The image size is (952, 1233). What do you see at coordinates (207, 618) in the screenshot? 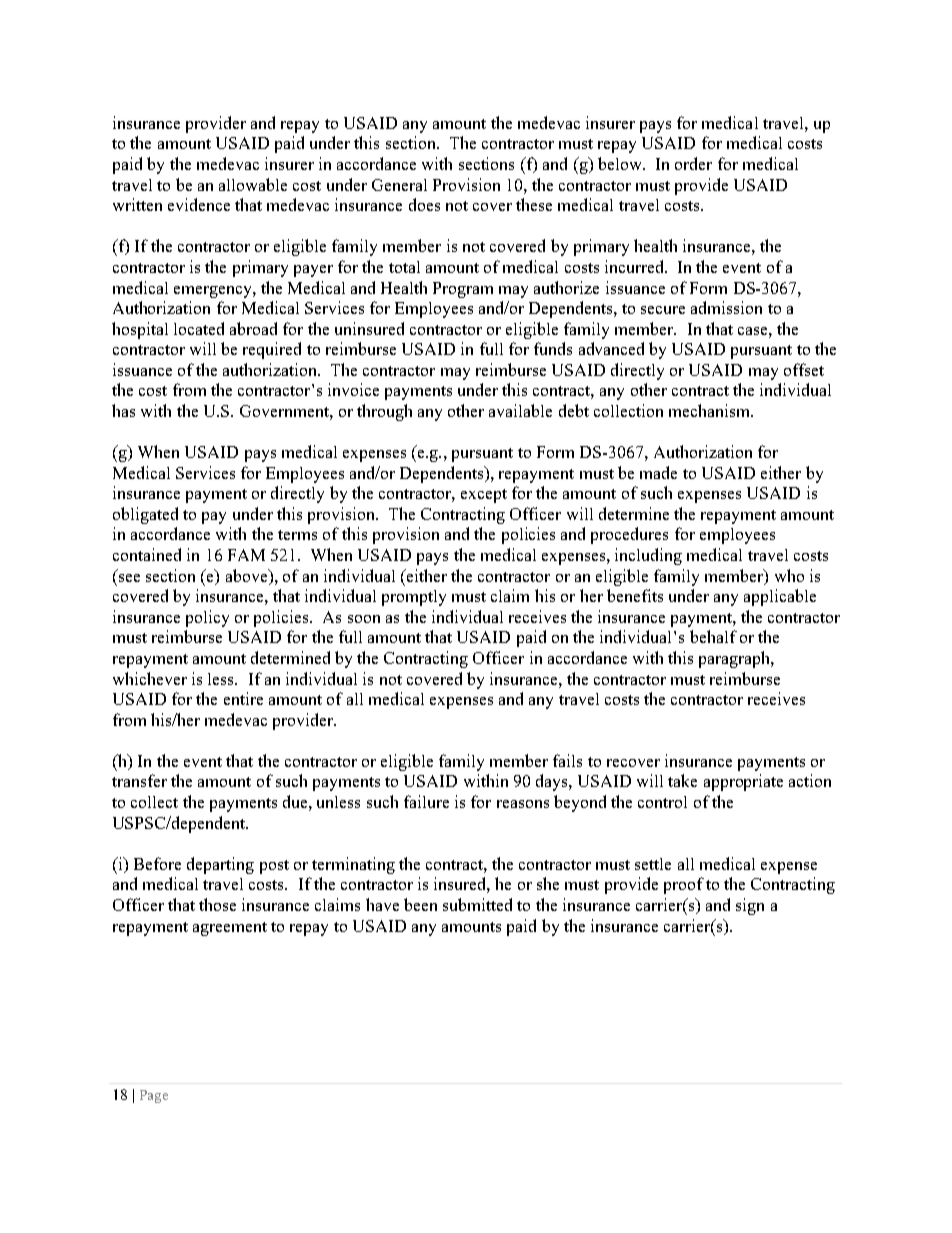
I see `policy` at bounding box center [207, 618].
